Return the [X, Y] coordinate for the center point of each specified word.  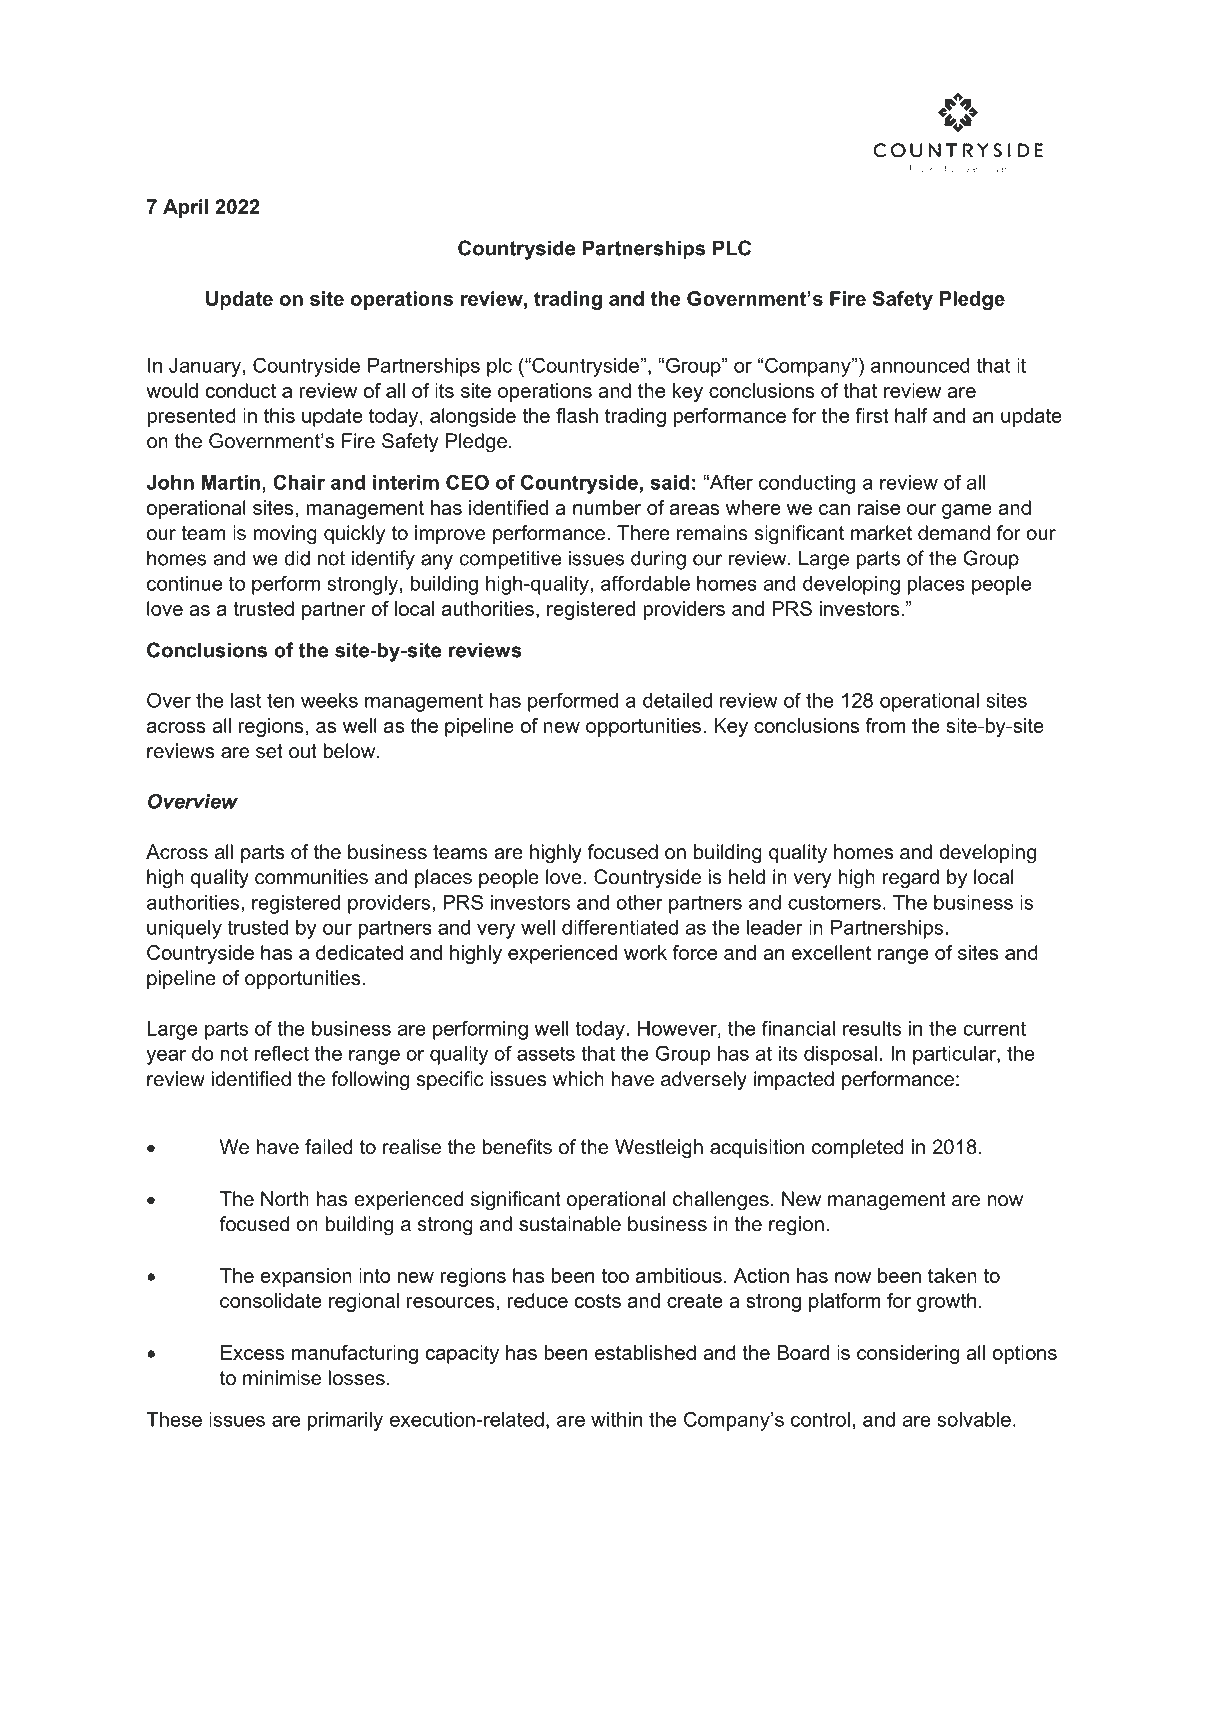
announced [920, 365]
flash [577, 415]
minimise [282, 1378]
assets [546, 1053]
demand [954, 533]
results [872, 1028]
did [297, 558]
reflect [282, 1053]
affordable [645, 583]
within [616, 1419]
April [185, 208]
